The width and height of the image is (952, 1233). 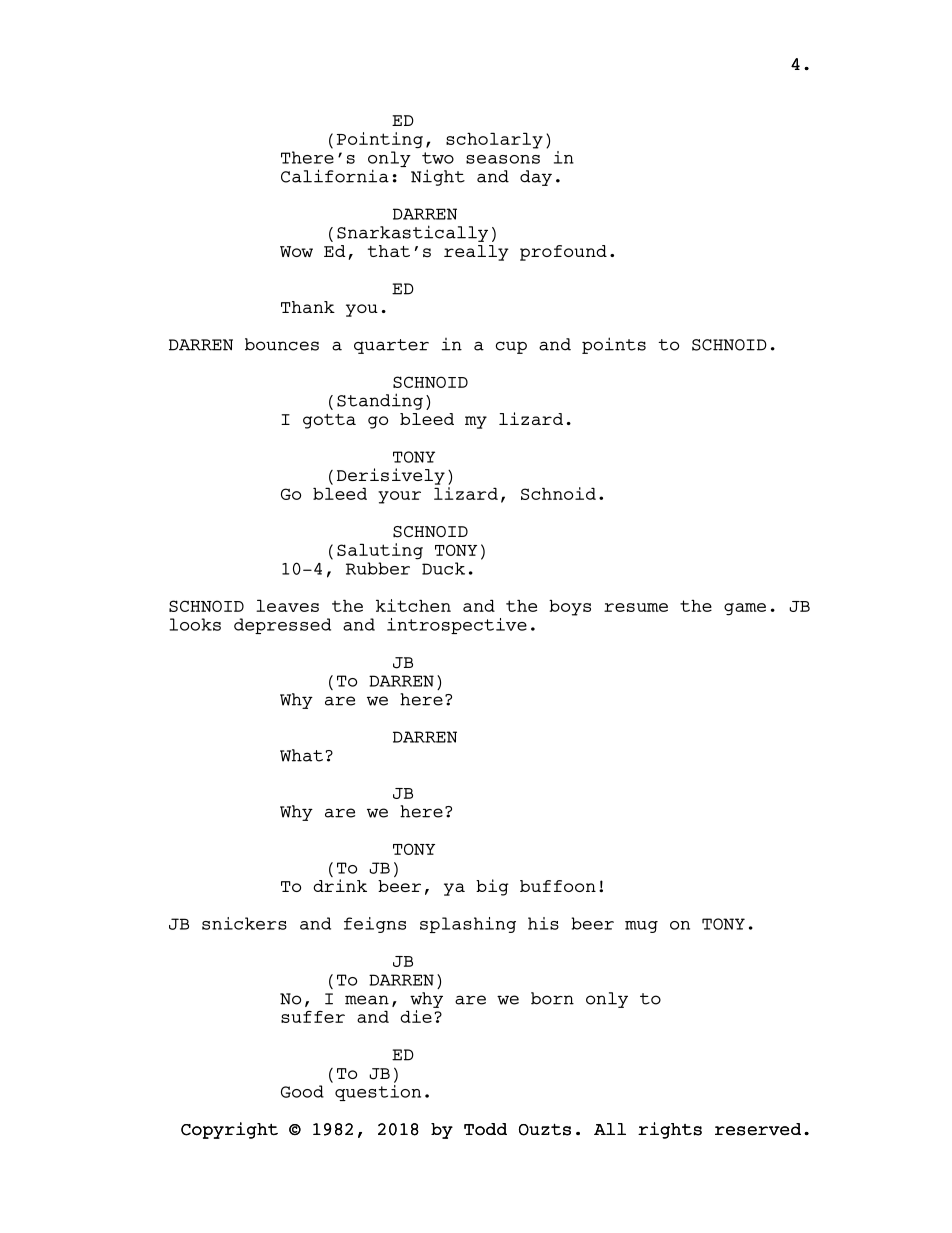 I want to click on Night, so click(x=438, y=177).
